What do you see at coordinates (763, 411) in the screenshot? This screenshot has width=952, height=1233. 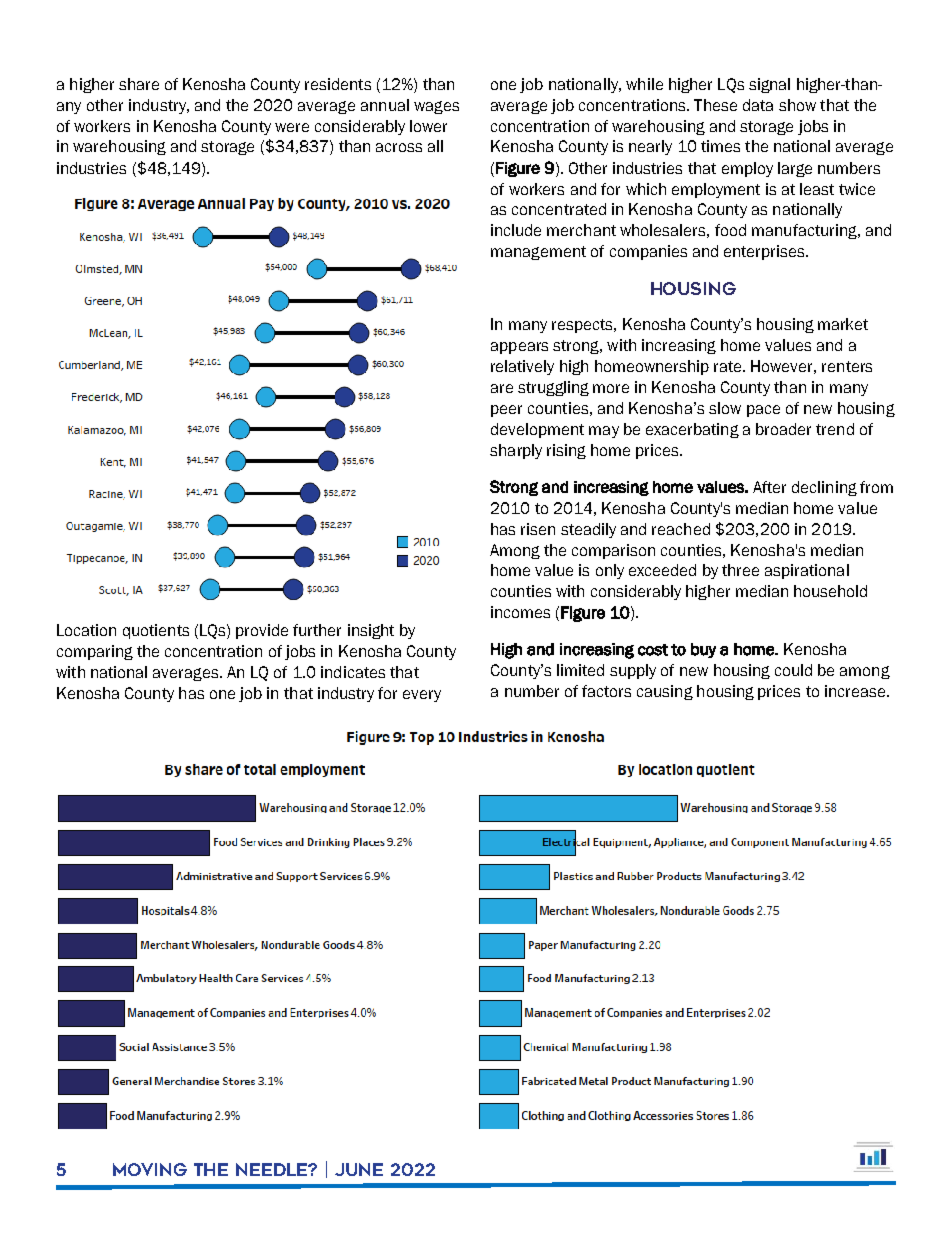 I see `pace` at bounding box center [763, 411].
